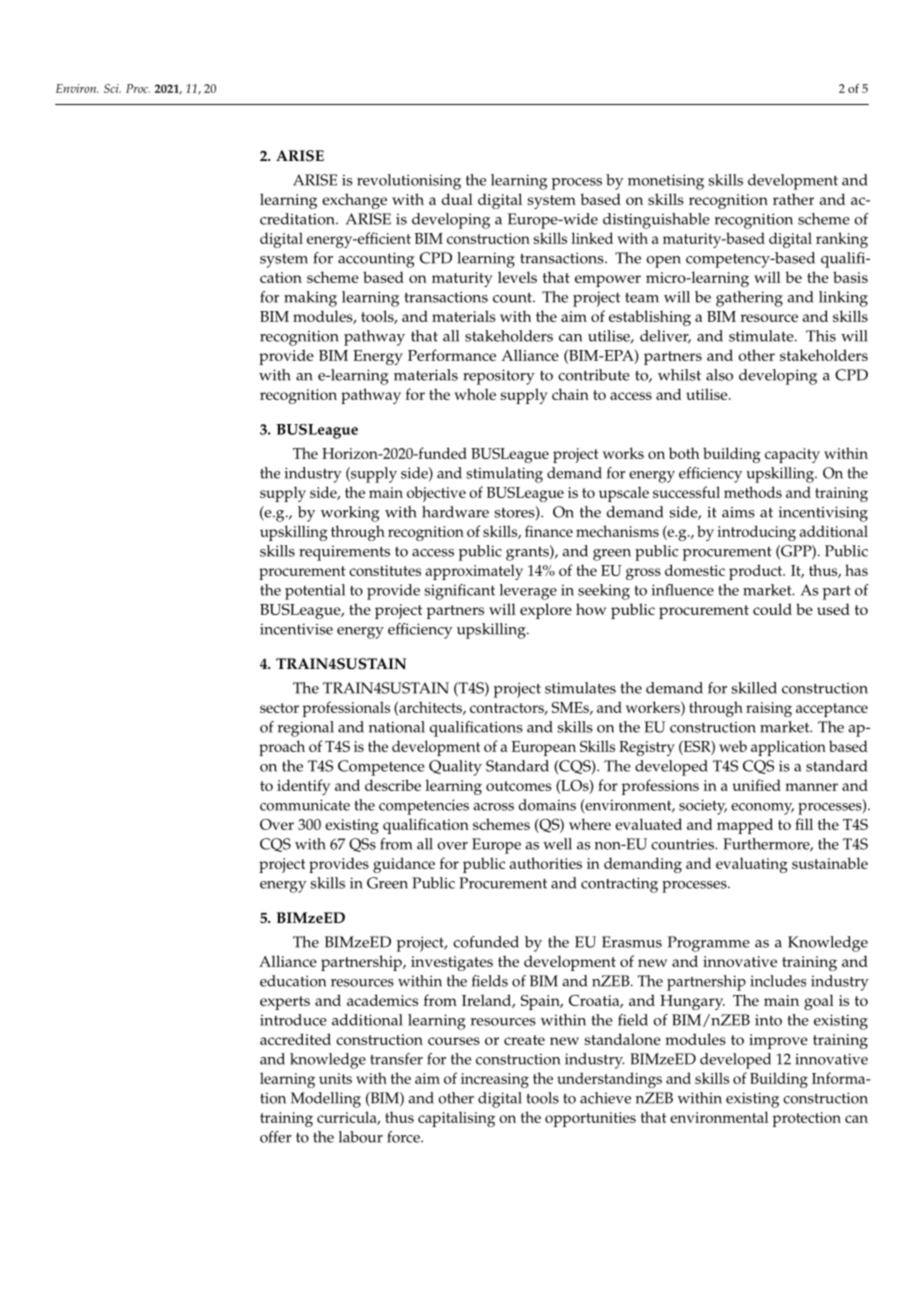 The height and width of the screenshot is (1308, 924). Describe the element at coordinates (305, 805) in the screenshot. I see `communicate` at that location.
